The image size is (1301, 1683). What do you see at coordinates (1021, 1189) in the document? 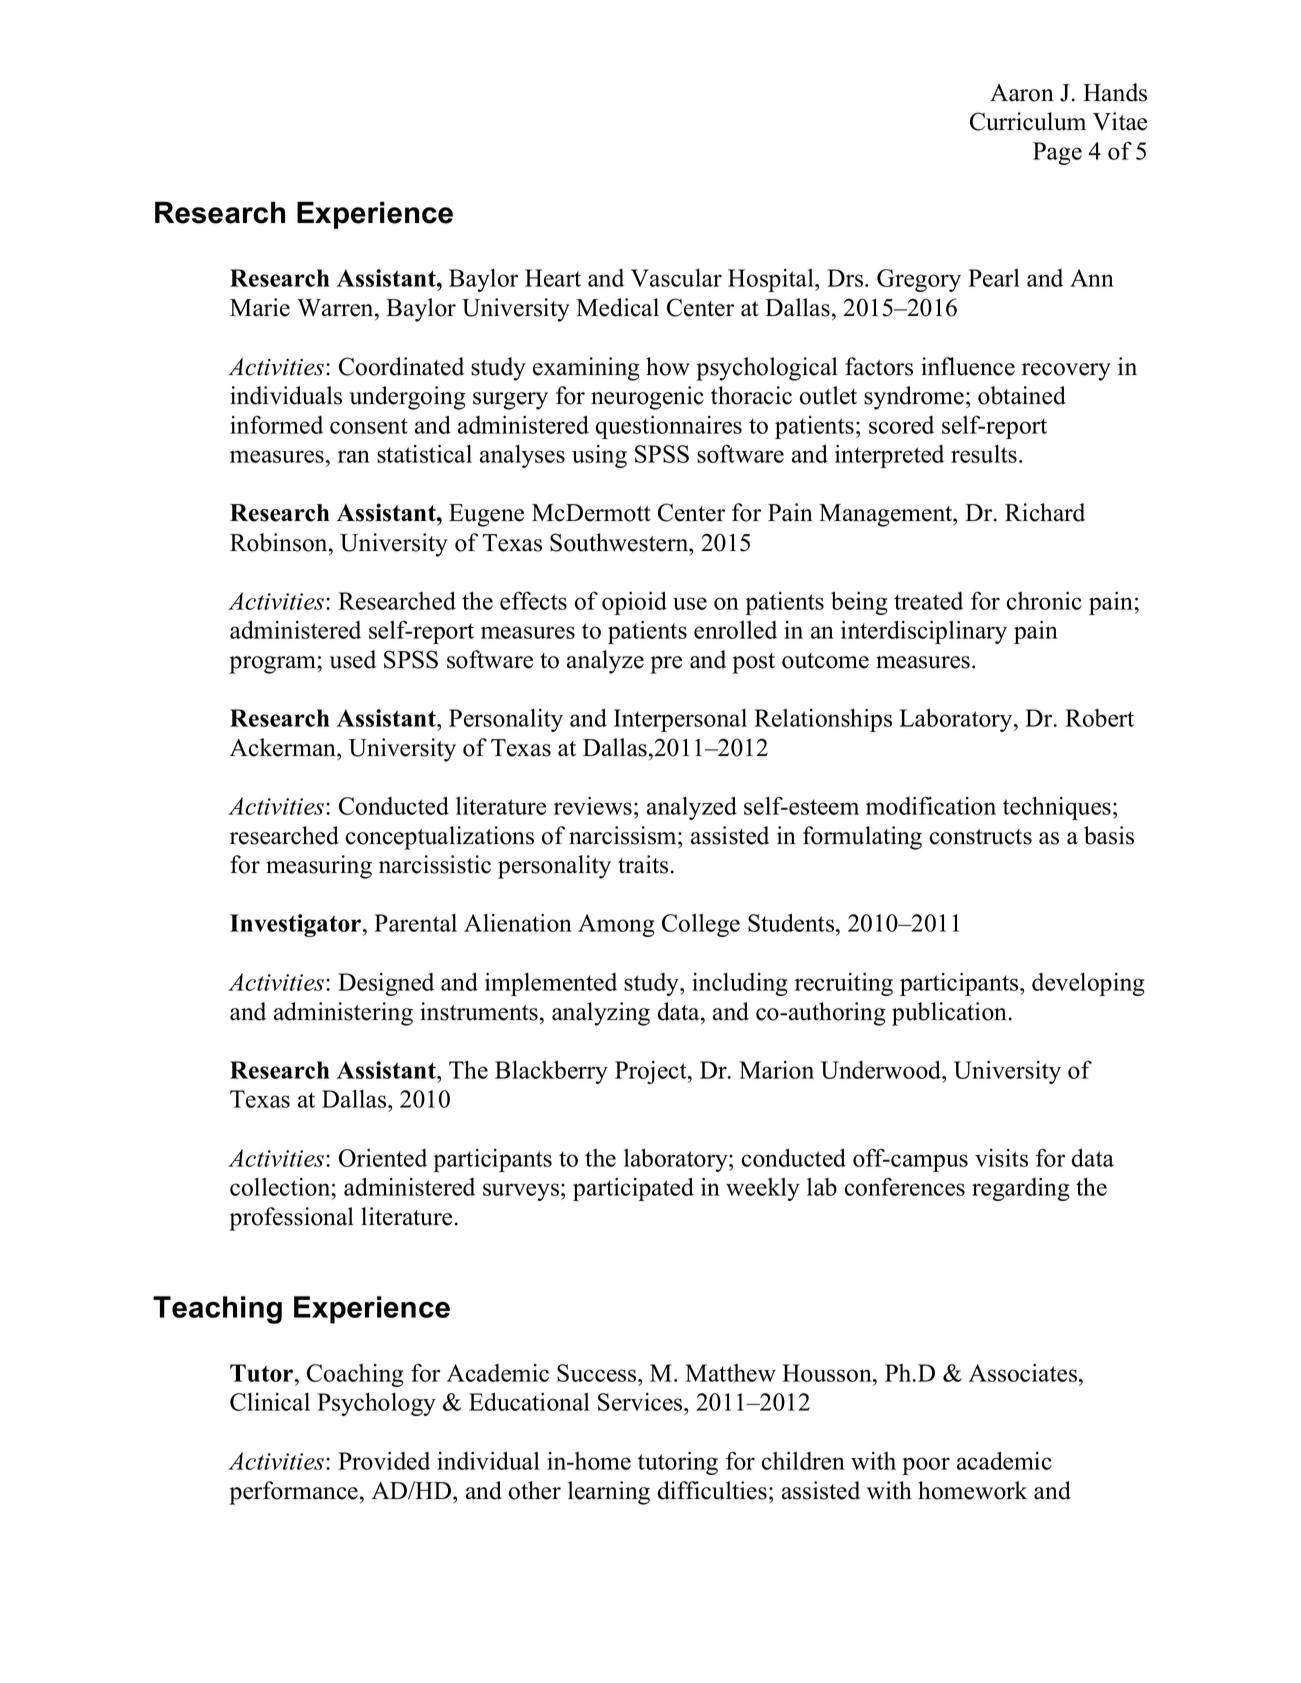
I see `regarding` at bounding box center [1021, 1189].
